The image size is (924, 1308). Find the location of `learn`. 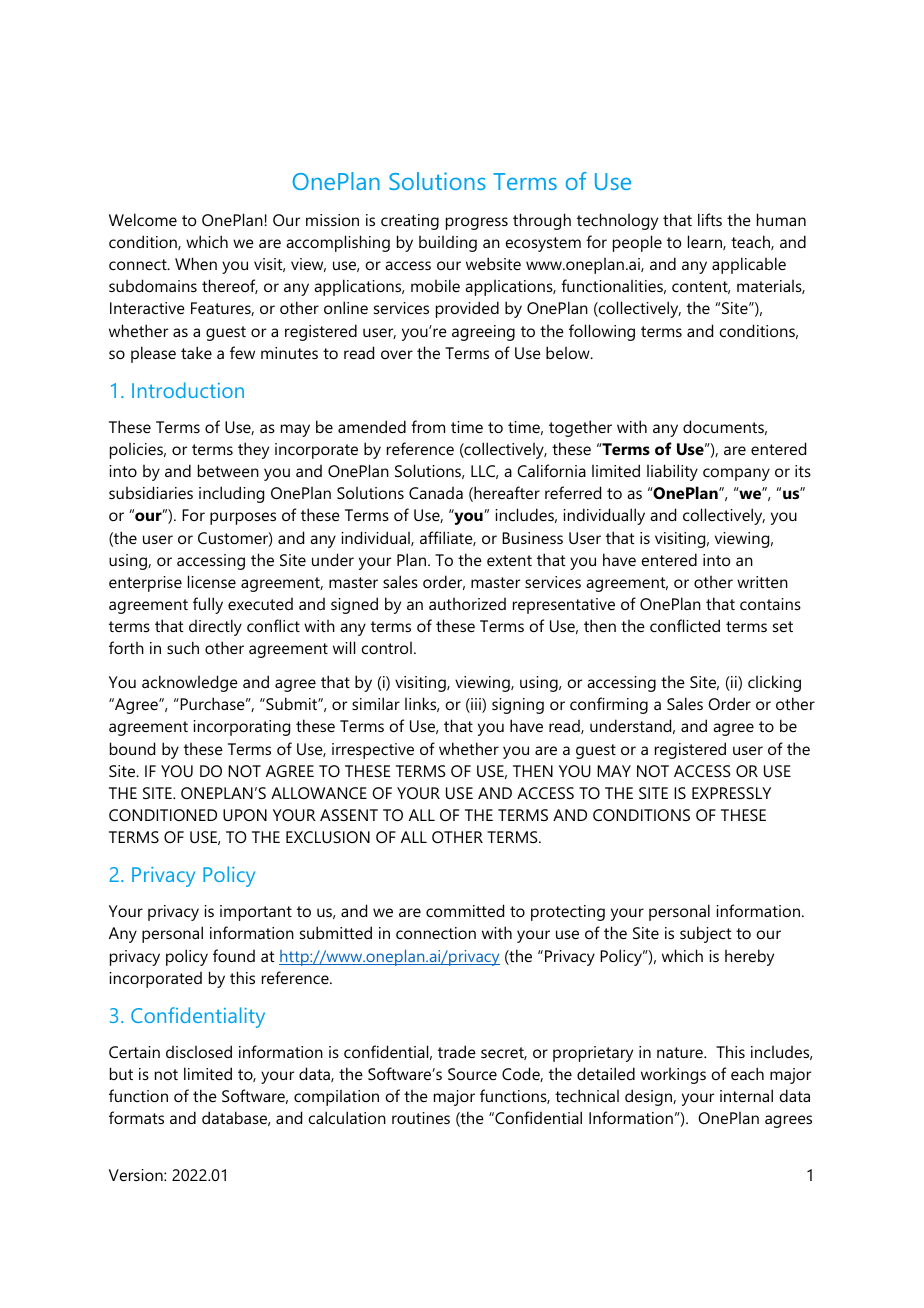

learn is located at coordinates (706, 242).
